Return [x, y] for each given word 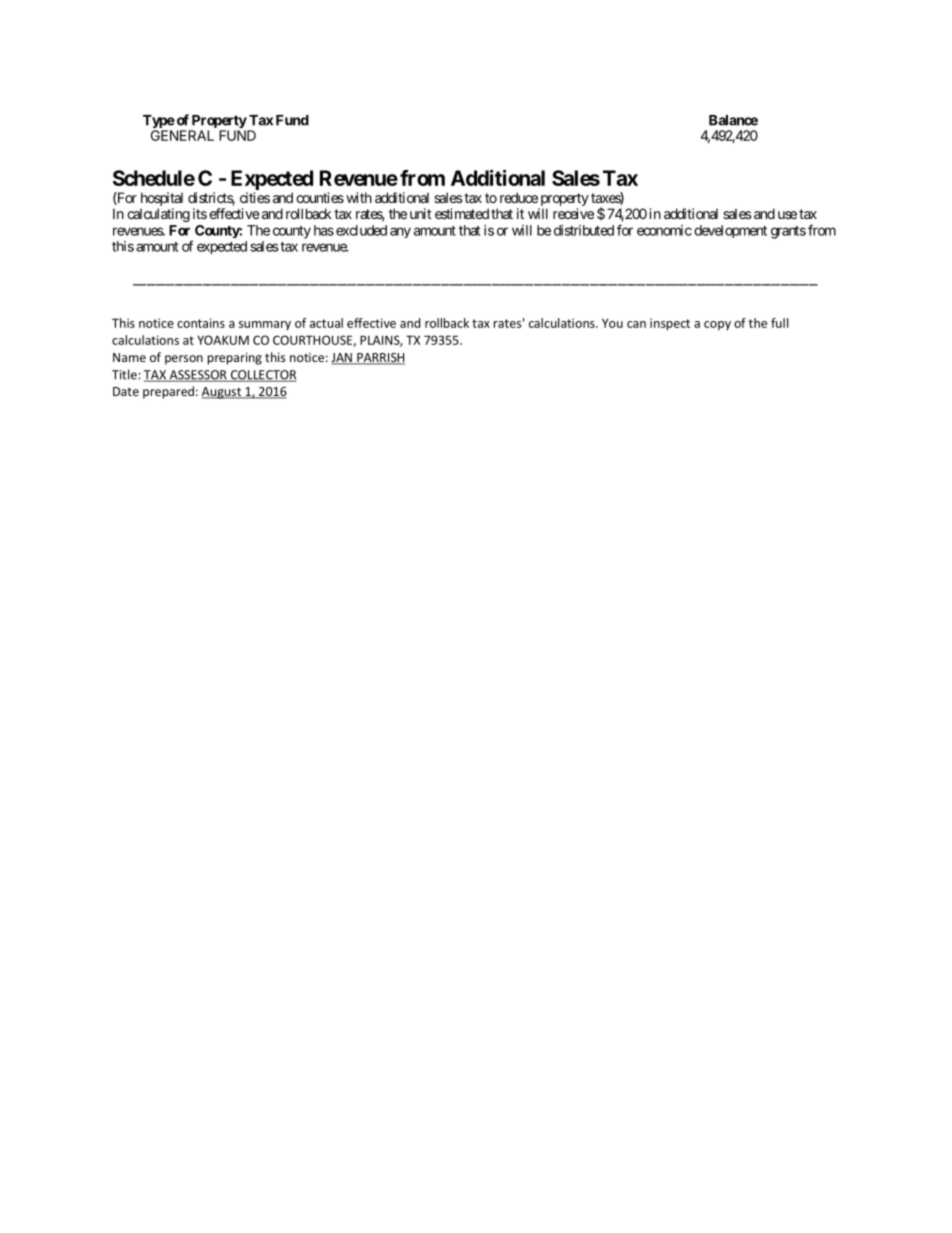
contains [201, 323]
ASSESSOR [198, 376]
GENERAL [182, 135]
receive [573, 213]
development [730, 231]
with [359, 197]
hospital [162, 199]
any [400, 232]
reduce [519, 197]
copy [717, 325]
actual [326, 323]
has [324, 230]
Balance [733, 120]
